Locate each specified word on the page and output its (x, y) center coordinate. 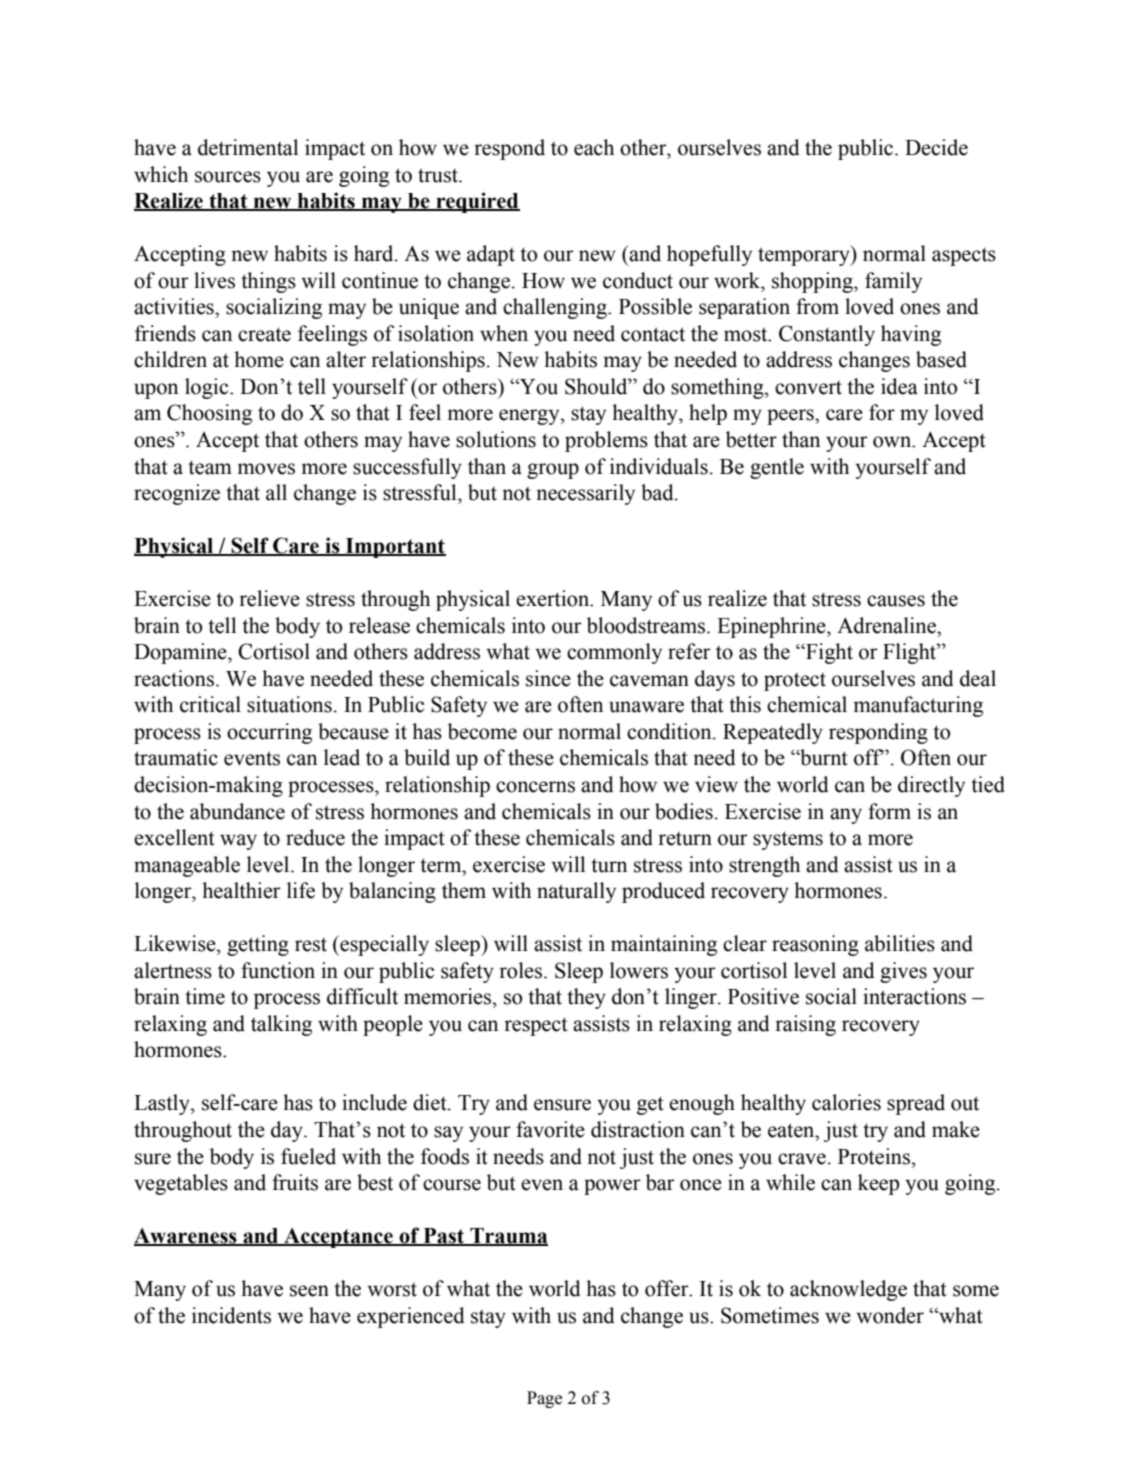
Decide (936, 147)
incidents (231, 1315)
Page (544, 1399)
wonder (890, 1315)
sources (228, 177)
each (594, 147)
